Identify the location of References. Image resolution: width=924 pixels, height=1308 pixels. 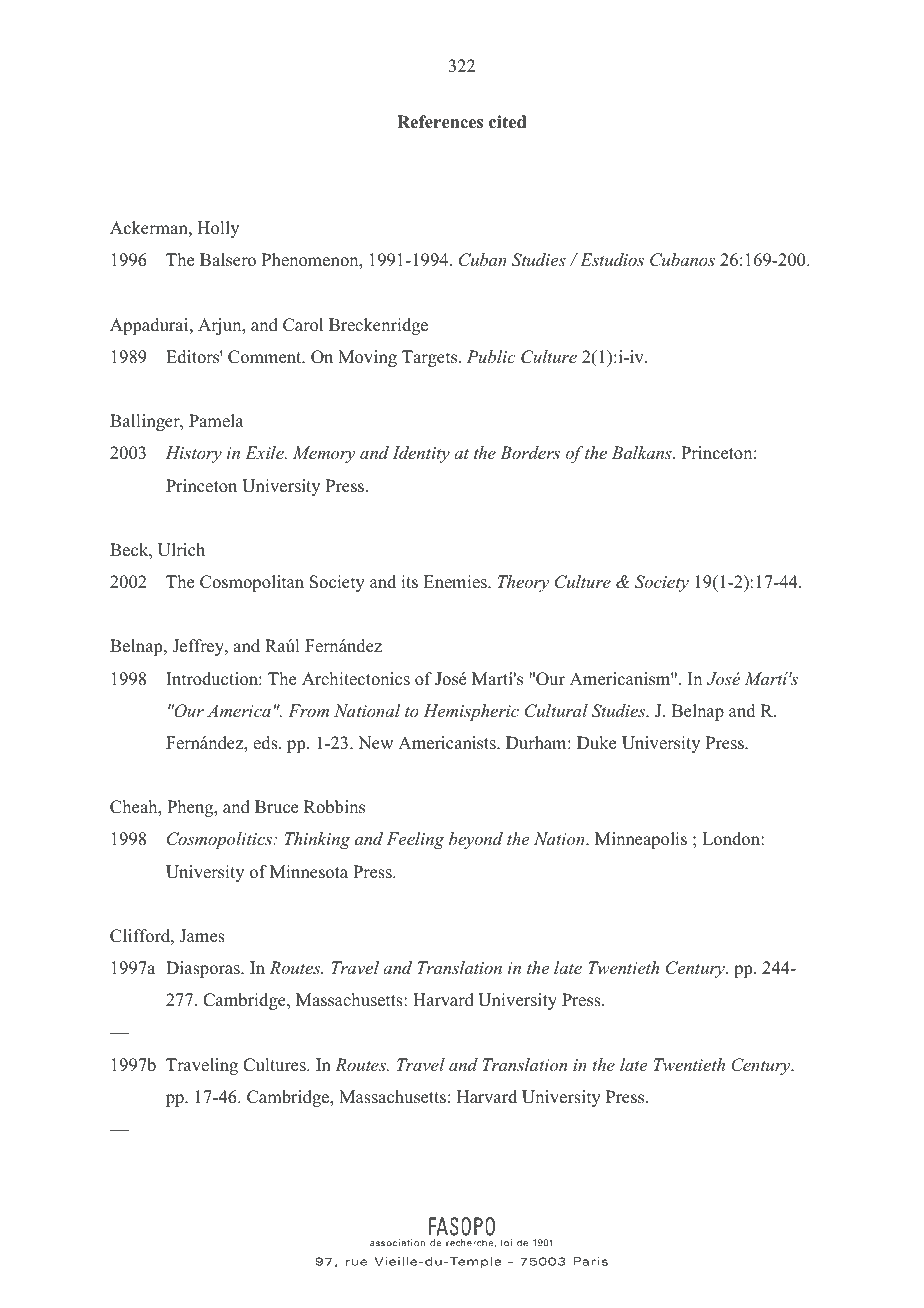
(440, 122).
